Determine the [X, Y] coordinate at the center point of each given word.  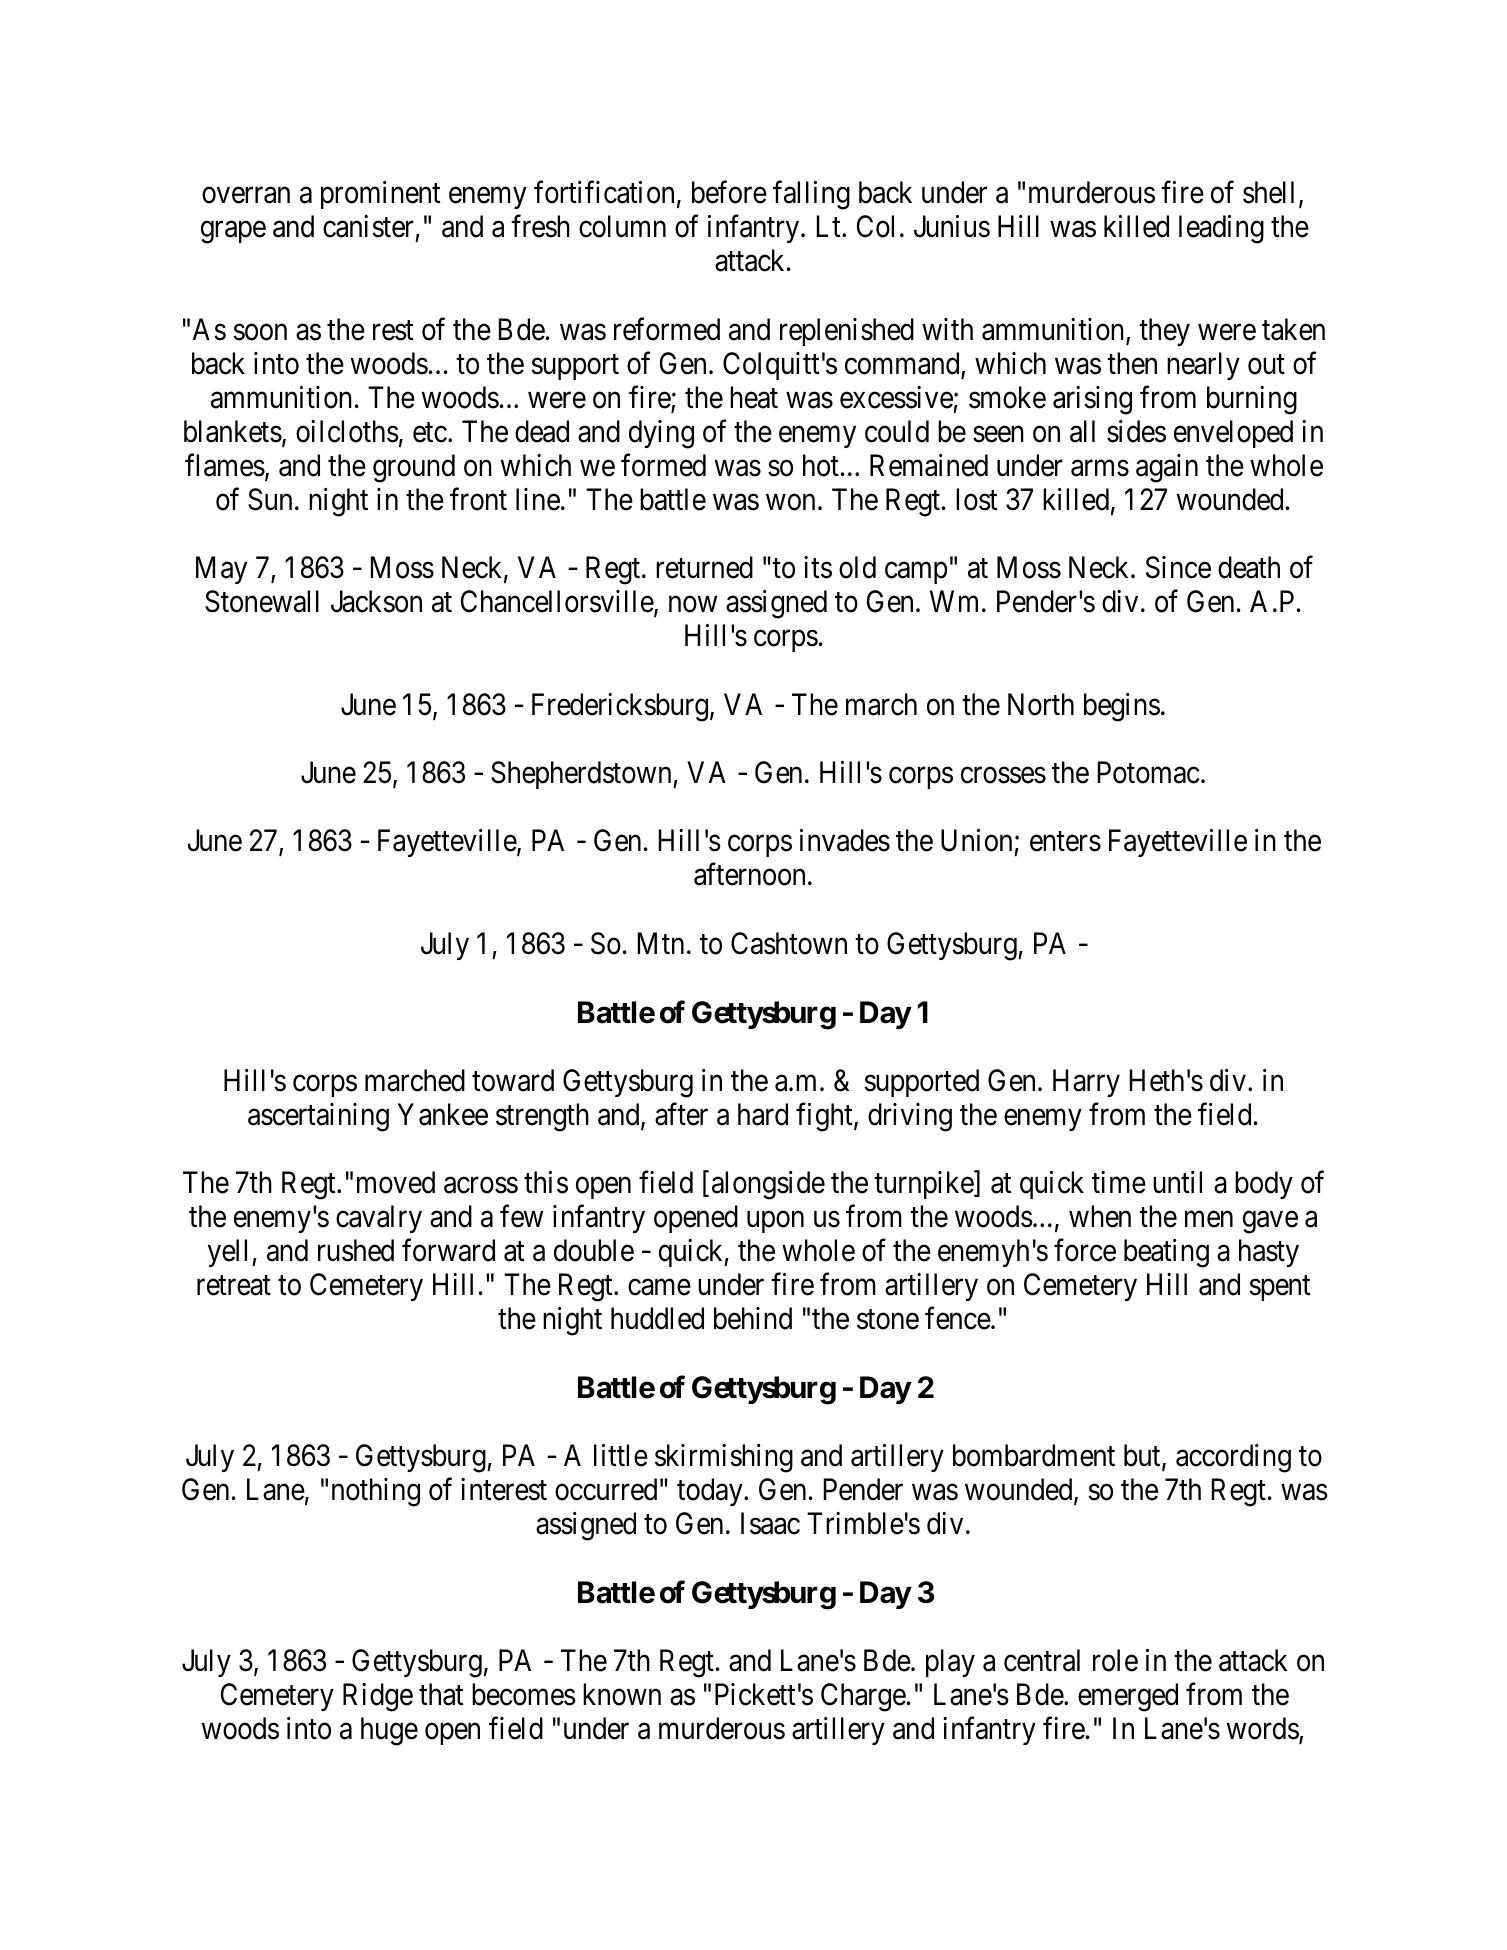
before [729, 192]
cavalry [379, 1219]
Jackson [376, 601]
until [1177, 1182]
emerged [1128, 1697]
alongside [768, 1185]
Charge [863, 1697]
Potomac [1148, 773]
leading [1221, 229]
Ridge [378, 1697]
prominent [381, 195]
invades [845, 840]
